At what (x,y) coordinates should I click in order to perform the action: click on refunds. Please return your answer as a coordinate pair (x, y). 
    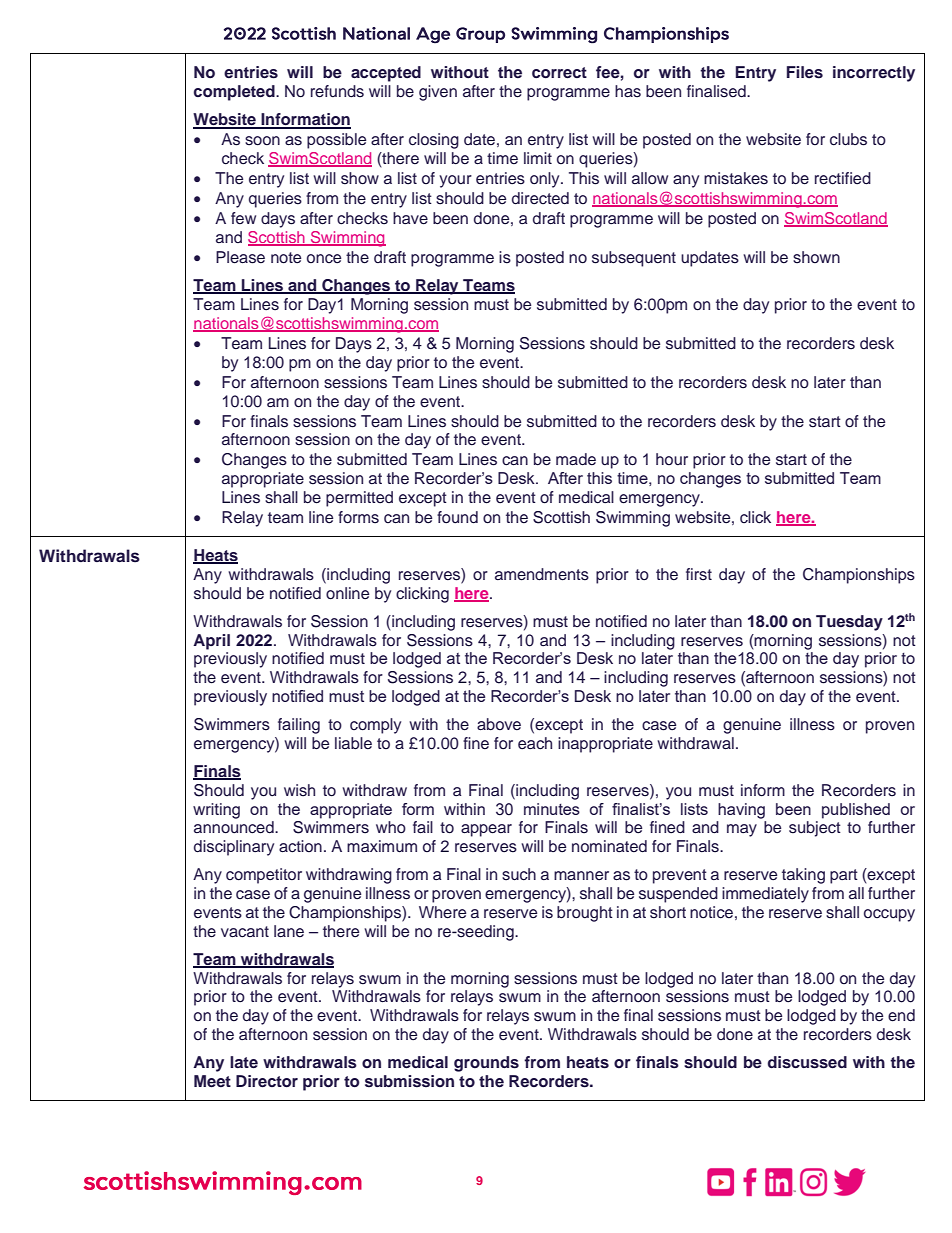
    Looking at the image, I should click on (337, 91).
